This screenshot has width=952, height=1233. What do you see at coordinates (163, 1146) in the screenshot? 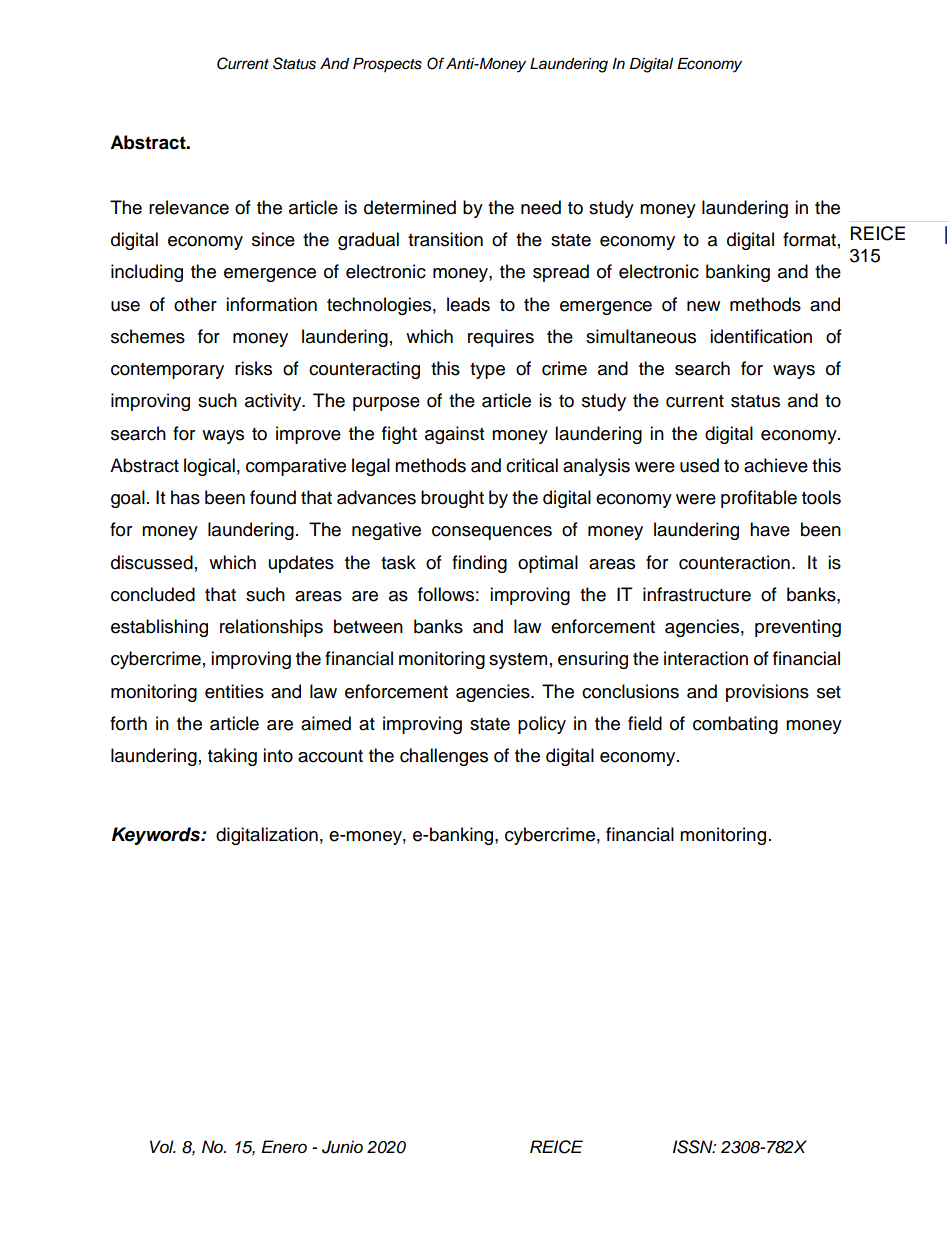
I see `Vol` at bounding box center [163, 1146].
